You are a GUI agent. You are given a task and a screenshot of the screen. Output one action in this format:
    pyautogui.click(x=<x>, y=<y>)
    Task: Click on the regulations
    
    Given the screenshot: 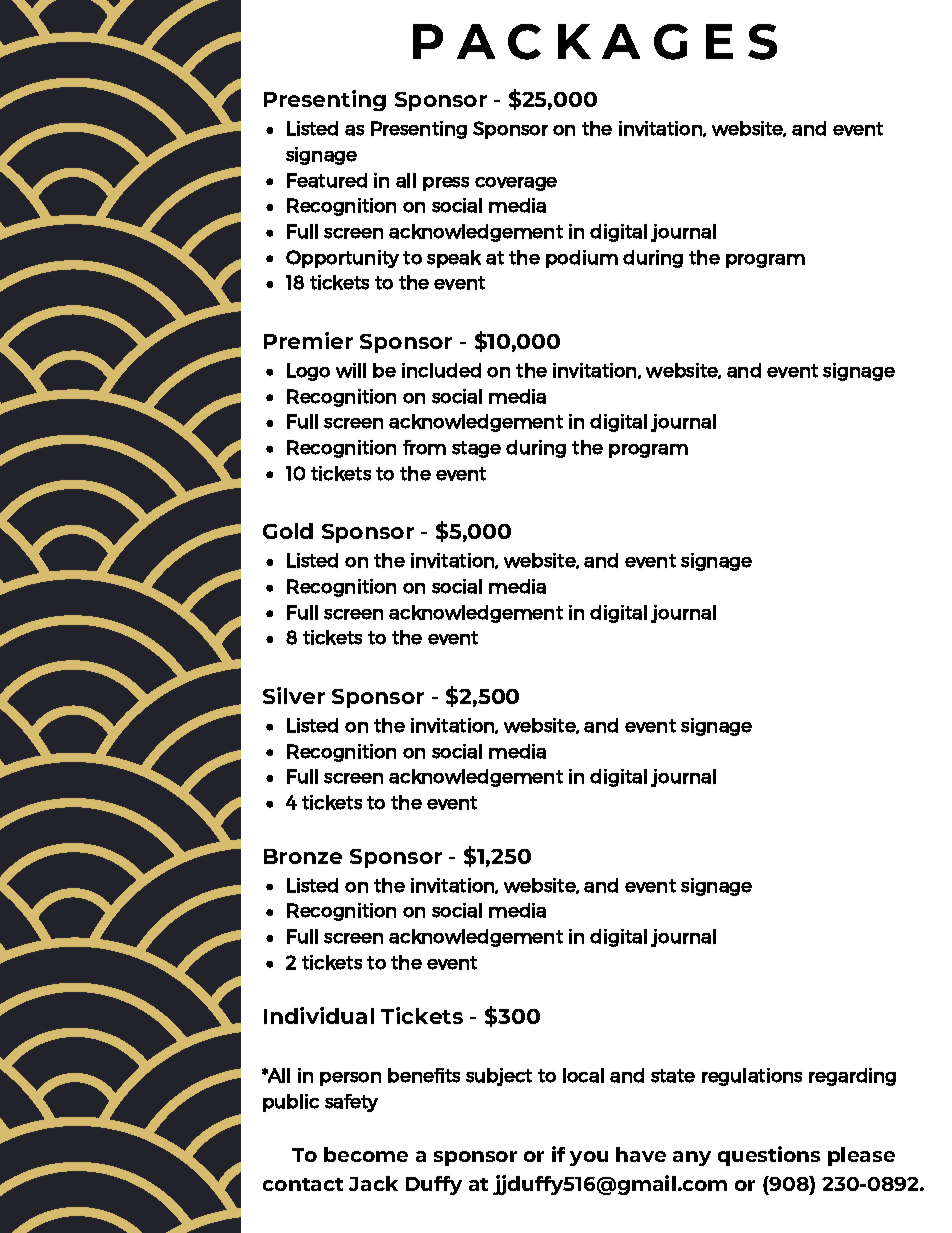 What is the action you would take?
    pyautogui.click(x=752, y=1077)
